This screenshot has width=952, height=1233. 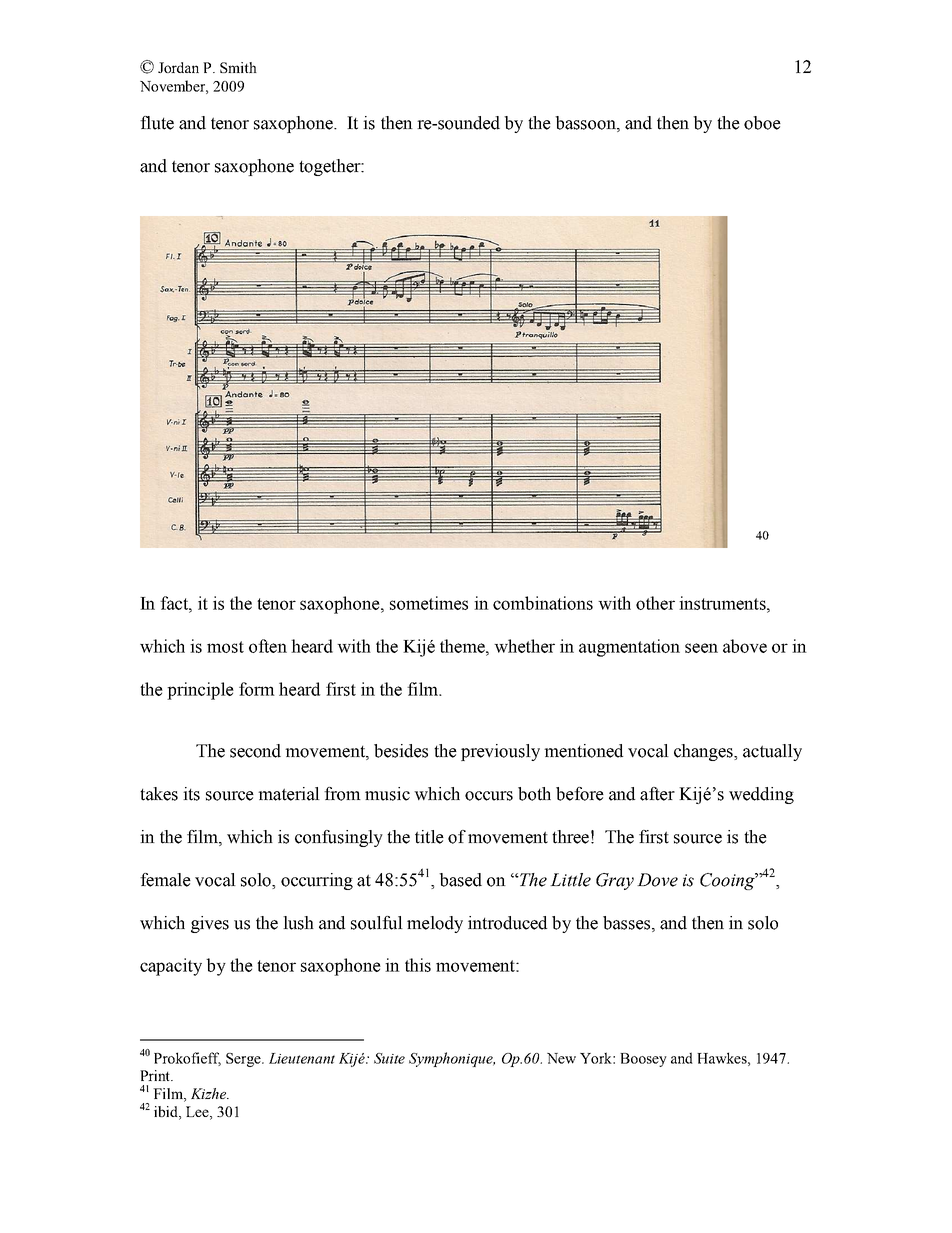 I want to click on instruments, so click(x=723, y=603).
